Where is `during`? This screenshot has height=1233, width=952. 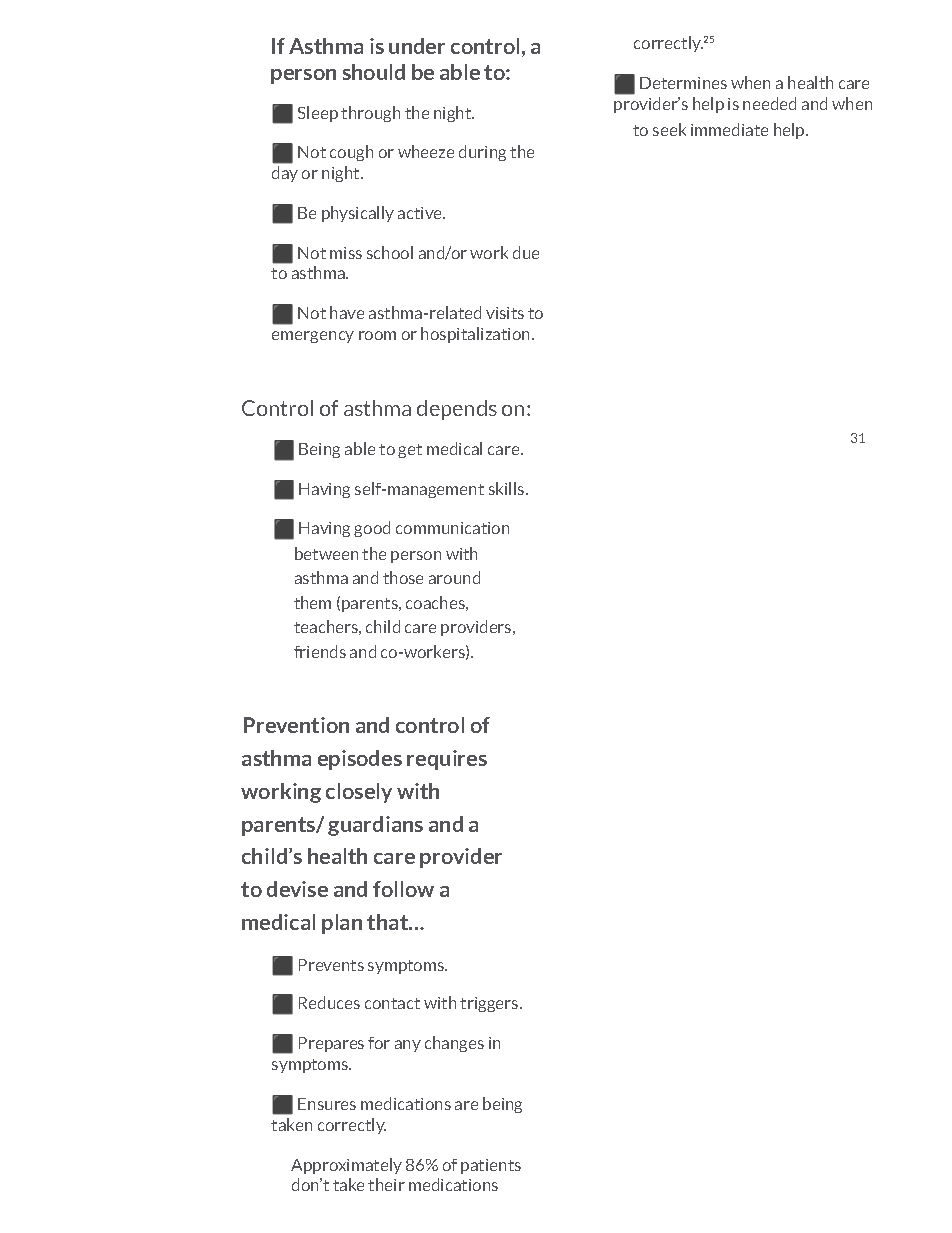 during is located at coordinates (482, 153).
